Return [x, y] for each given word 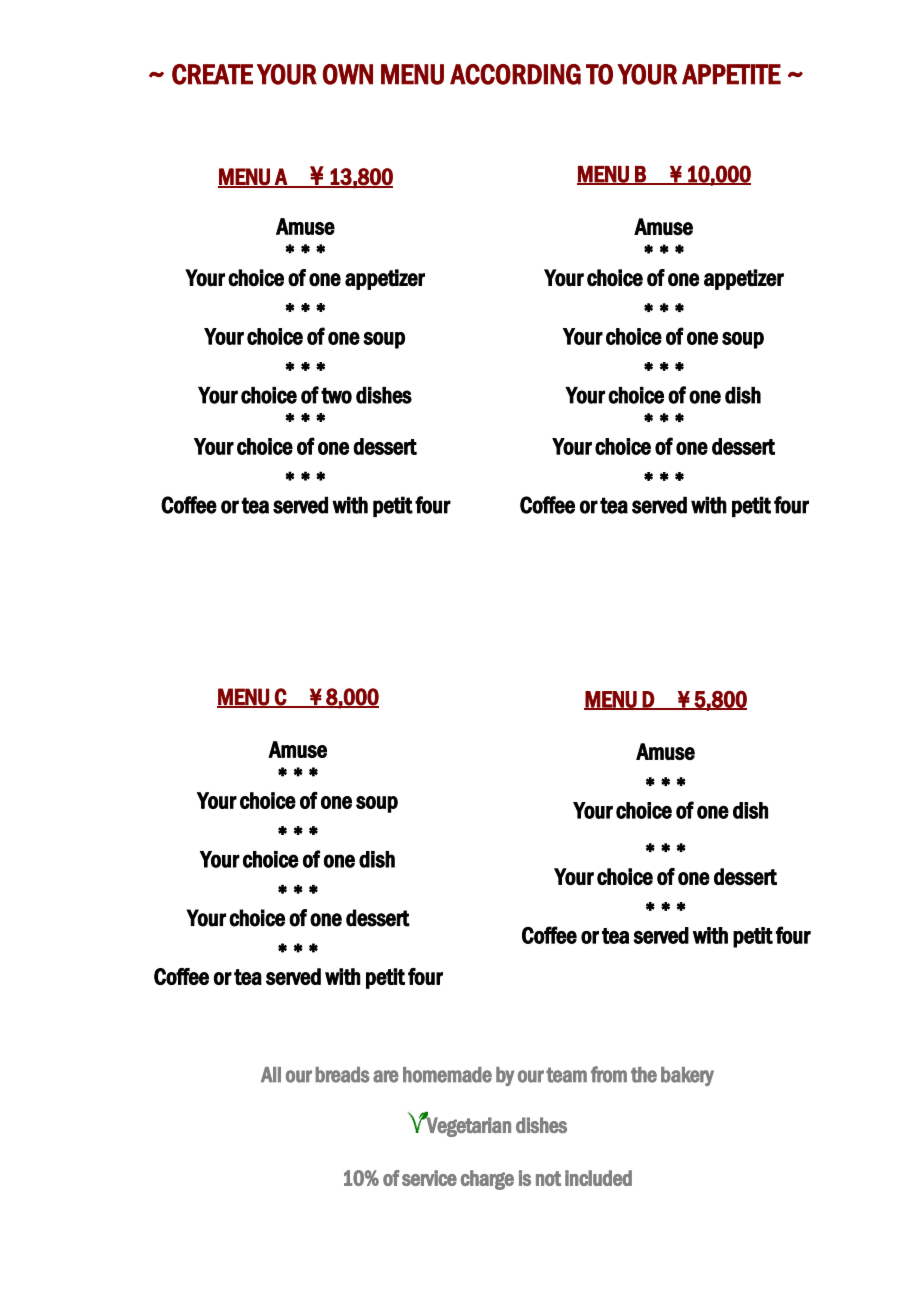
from [609, 1074]
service [429, 1178]
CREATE [212, 74]
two [336, 395]
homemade [447, 1075]
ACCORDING [515, 74]
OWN [348, 74]
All [271, 1074]
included [598, 1178]
